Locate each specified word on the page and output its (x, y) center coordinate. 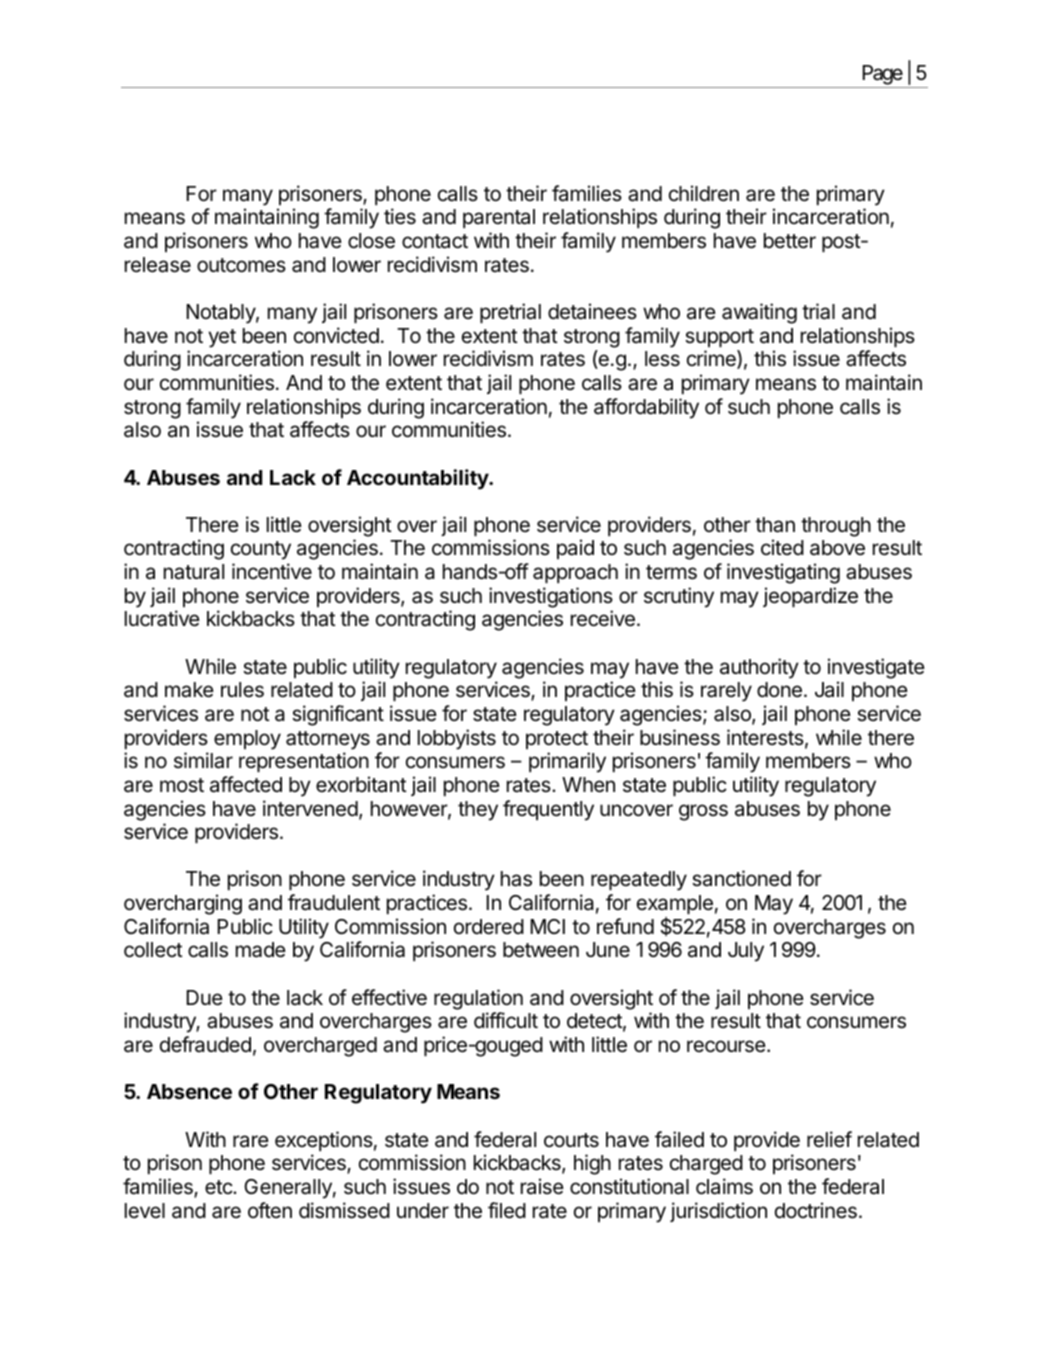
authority (759, 668)
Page (883, 75)
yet (222, 338)
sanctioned (741, 878)
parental (499, 218)
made (261, 950)
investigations (551, 597)
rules (242, 690)
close (371, 241)
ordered (489, 927)
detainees (592, 311)
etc (219, 1187)
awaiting (759, 313)
